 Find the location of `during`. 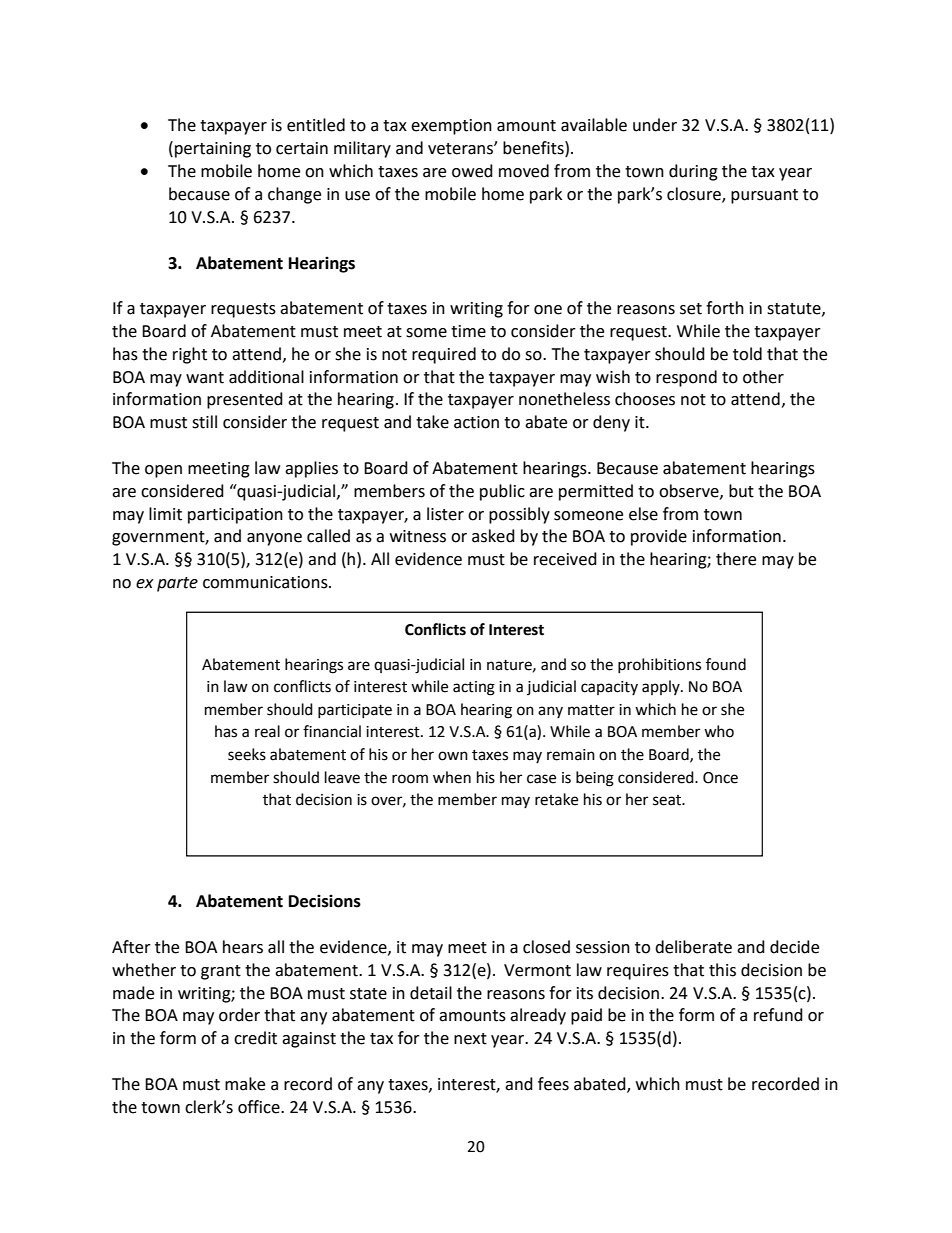

during is located at coordinates (693, 172).
